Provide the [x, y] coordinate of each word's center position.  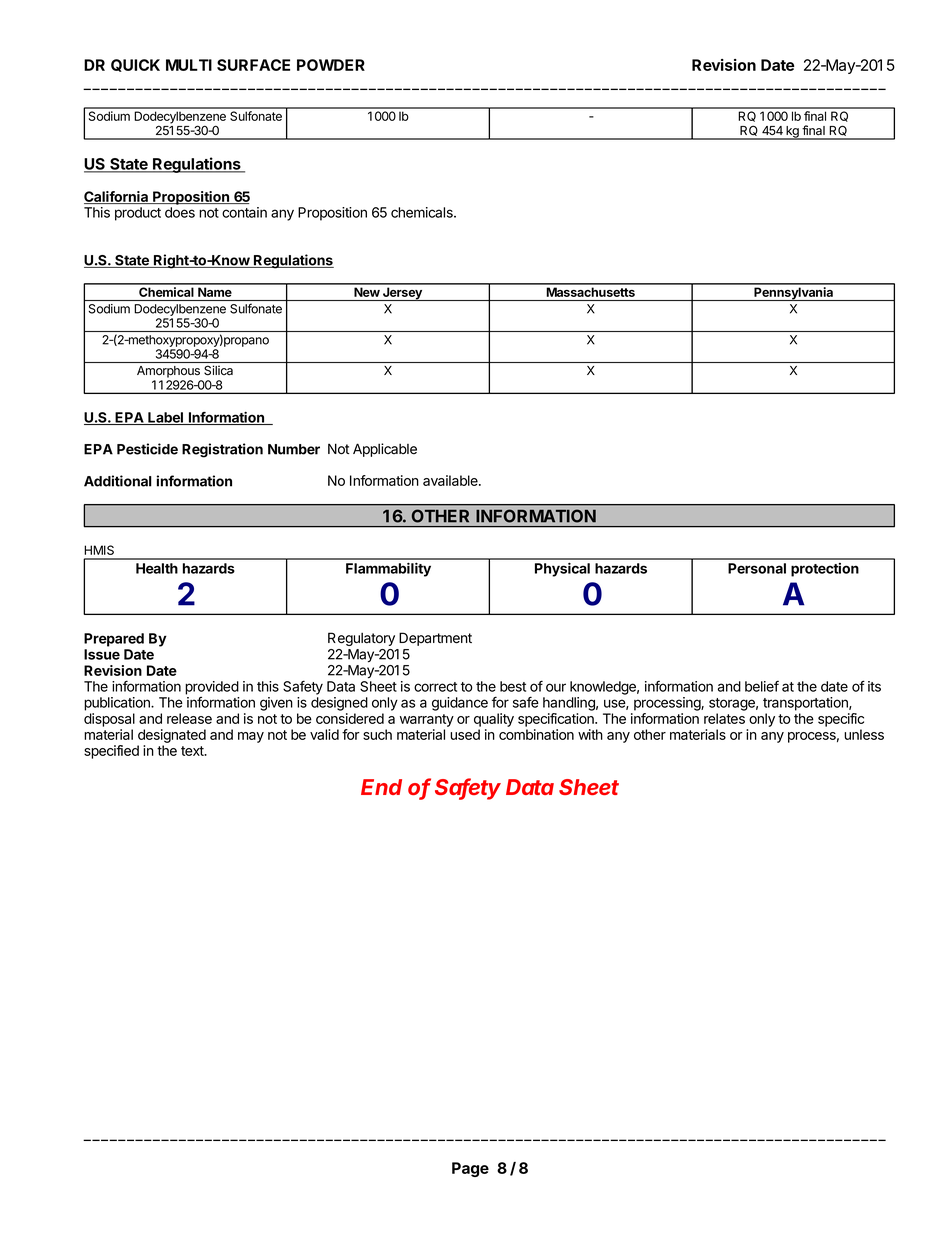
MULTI [189, 65]
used [465, 734]
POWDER [331, 65]
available [451, 480]
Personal [757, 568]
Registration [222, 450]
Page [470, 1169]
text [193, 751]
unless [864, 734]
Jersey [402, 294]
